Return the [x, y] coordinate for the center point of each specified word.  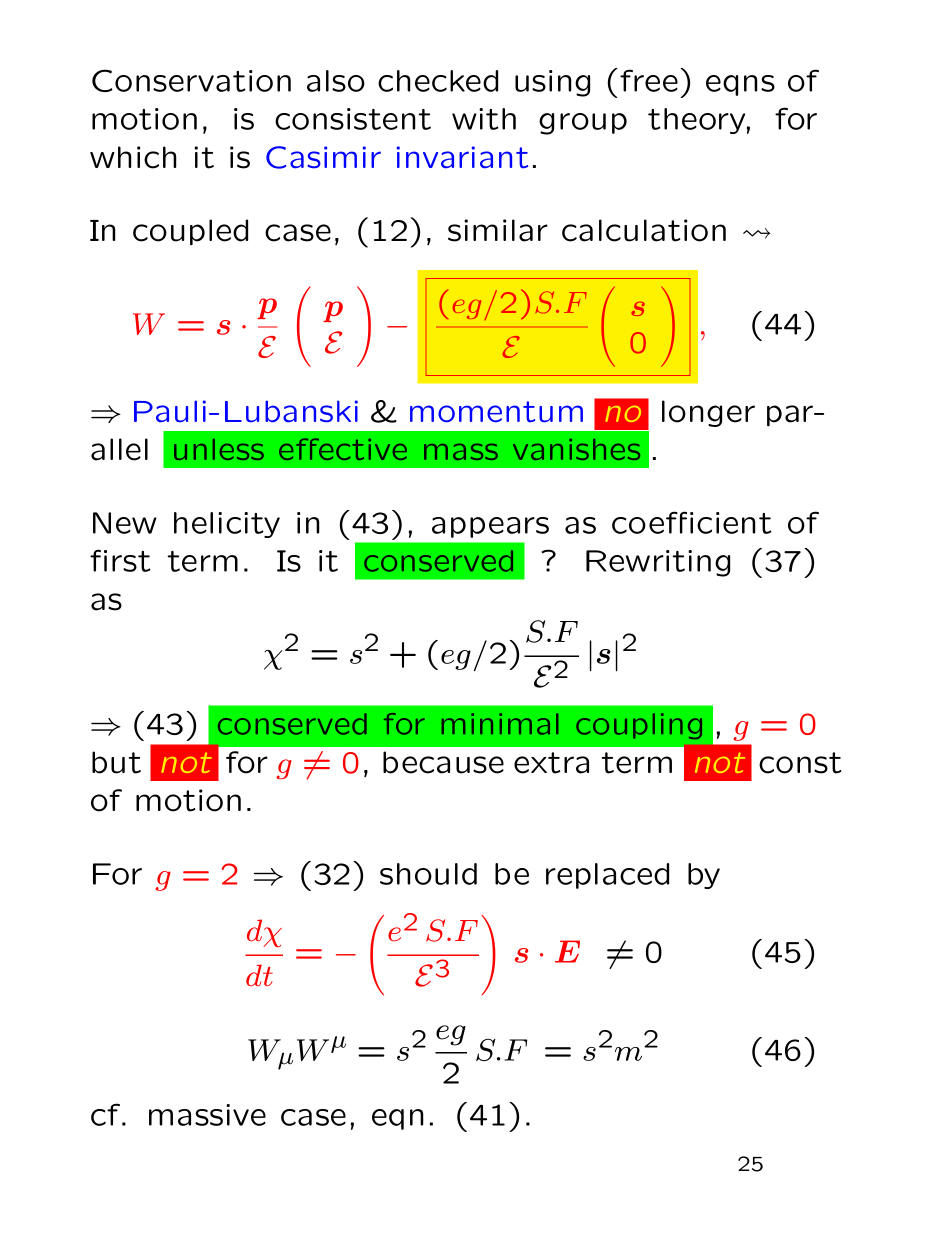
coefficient [692, 522]
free [649, 80]
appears [490, 527]
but [116, 762]
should [428, 874]
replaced [607, 876]
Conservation [191, 80]
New [125, 523]
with [484, 119]
